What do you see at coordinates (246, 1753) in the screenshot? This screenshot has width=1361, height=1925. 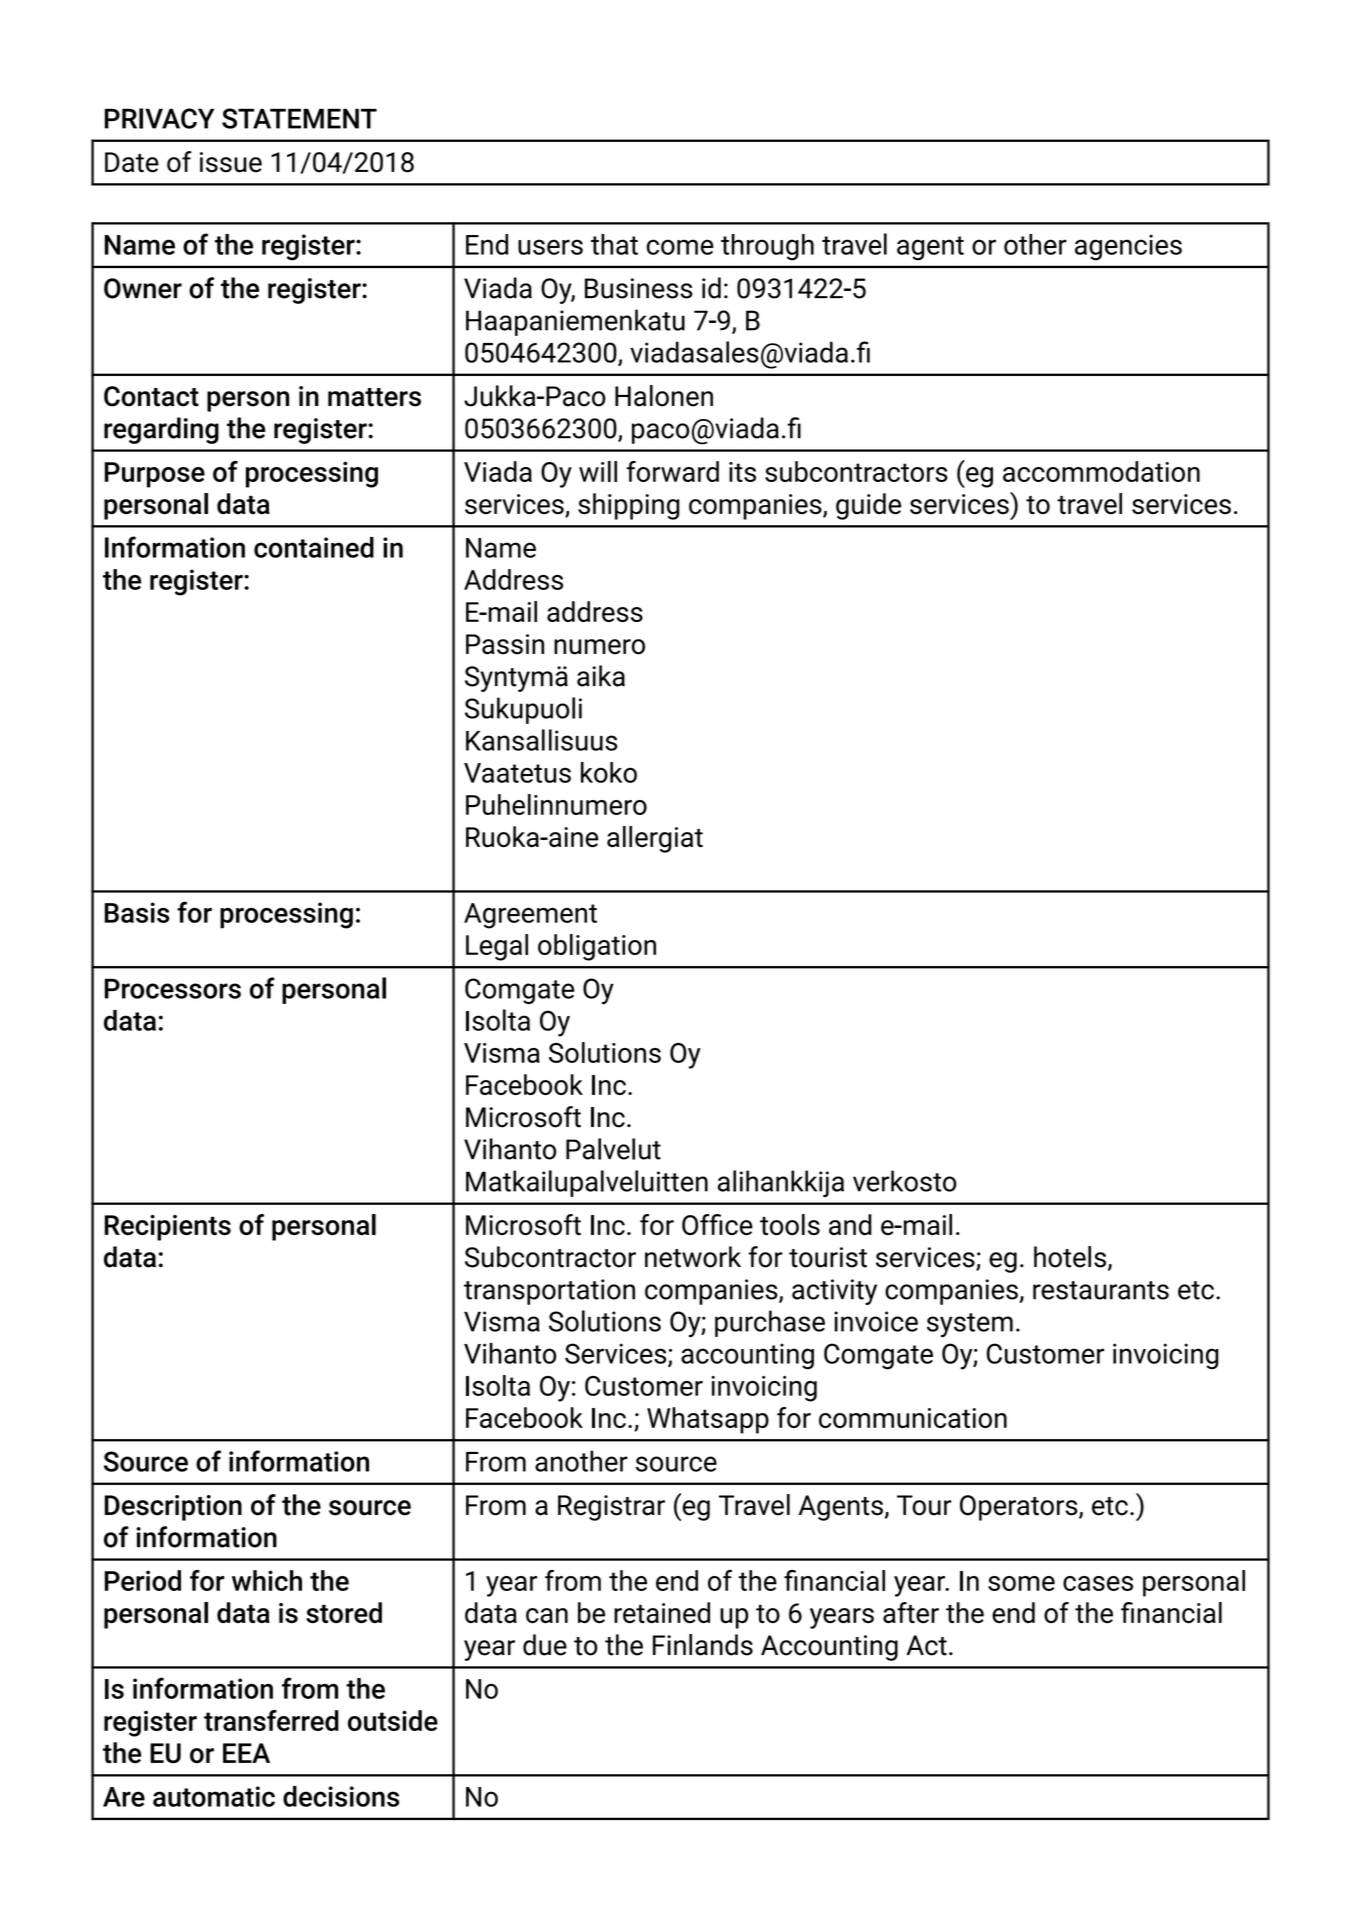 I see `EEA` at bounding box center [246, 1753].
